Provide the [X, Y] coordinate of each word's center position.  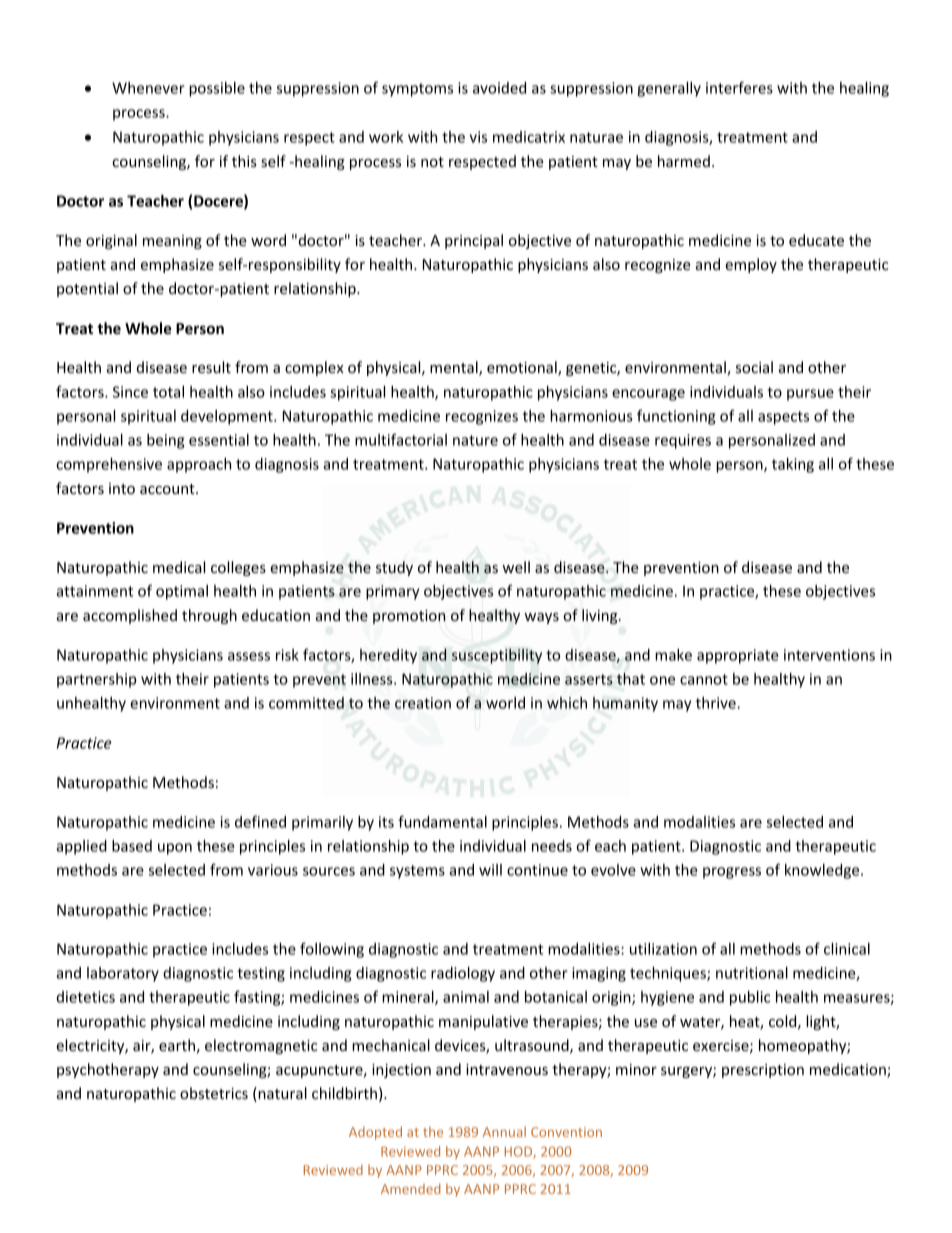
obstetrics [214, 1093]
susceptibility [497, 656]
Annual [504, 1131]
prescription [763, 1071]
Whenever [148, 88]
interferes [739, 87]
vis [478, 137]
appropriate [738, 656]
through [209, 616]
